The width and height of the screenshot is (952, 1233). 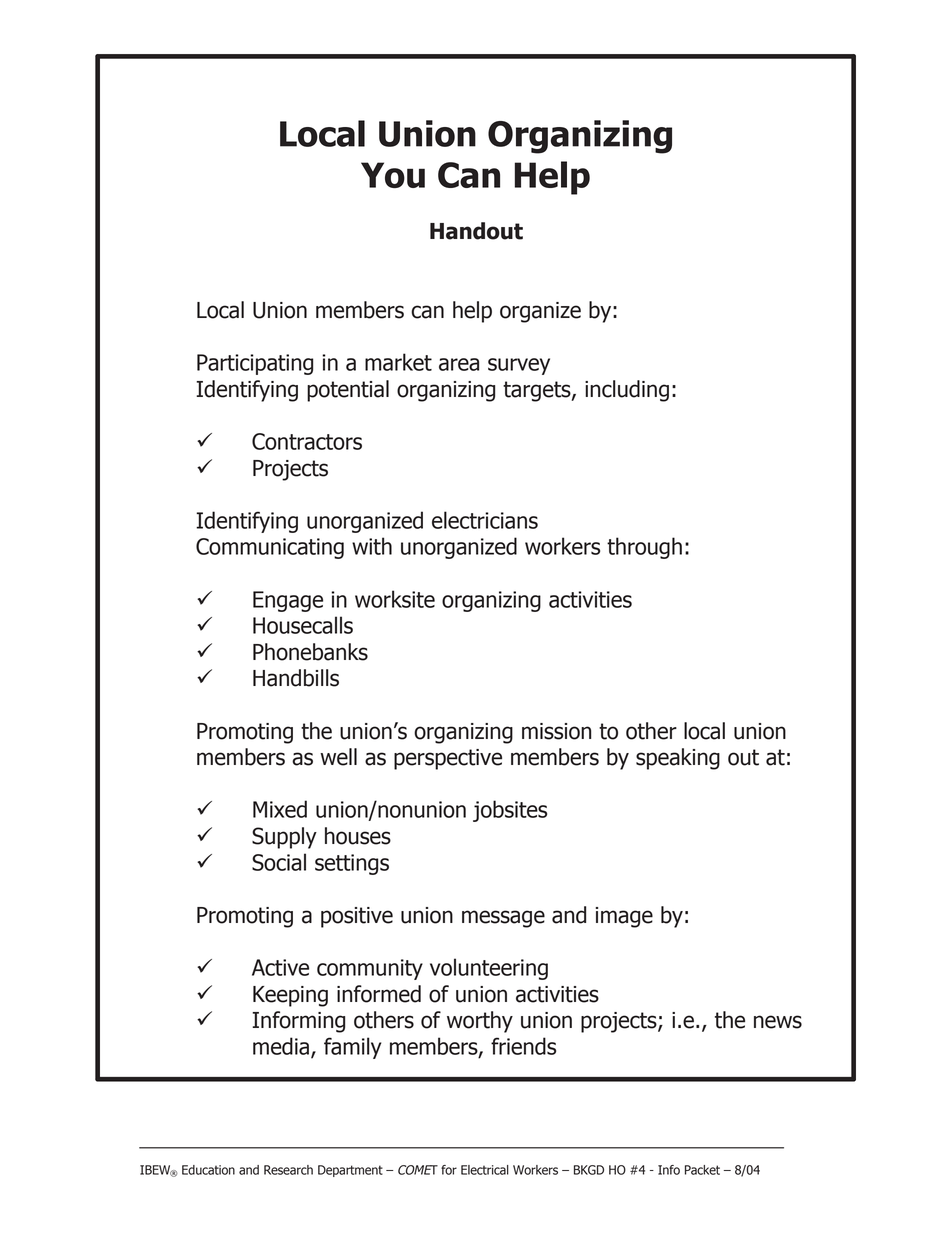 What do you see at coordinates (624, 917) in the screenshot?
I see `image` at bounding box center [624, 917].
